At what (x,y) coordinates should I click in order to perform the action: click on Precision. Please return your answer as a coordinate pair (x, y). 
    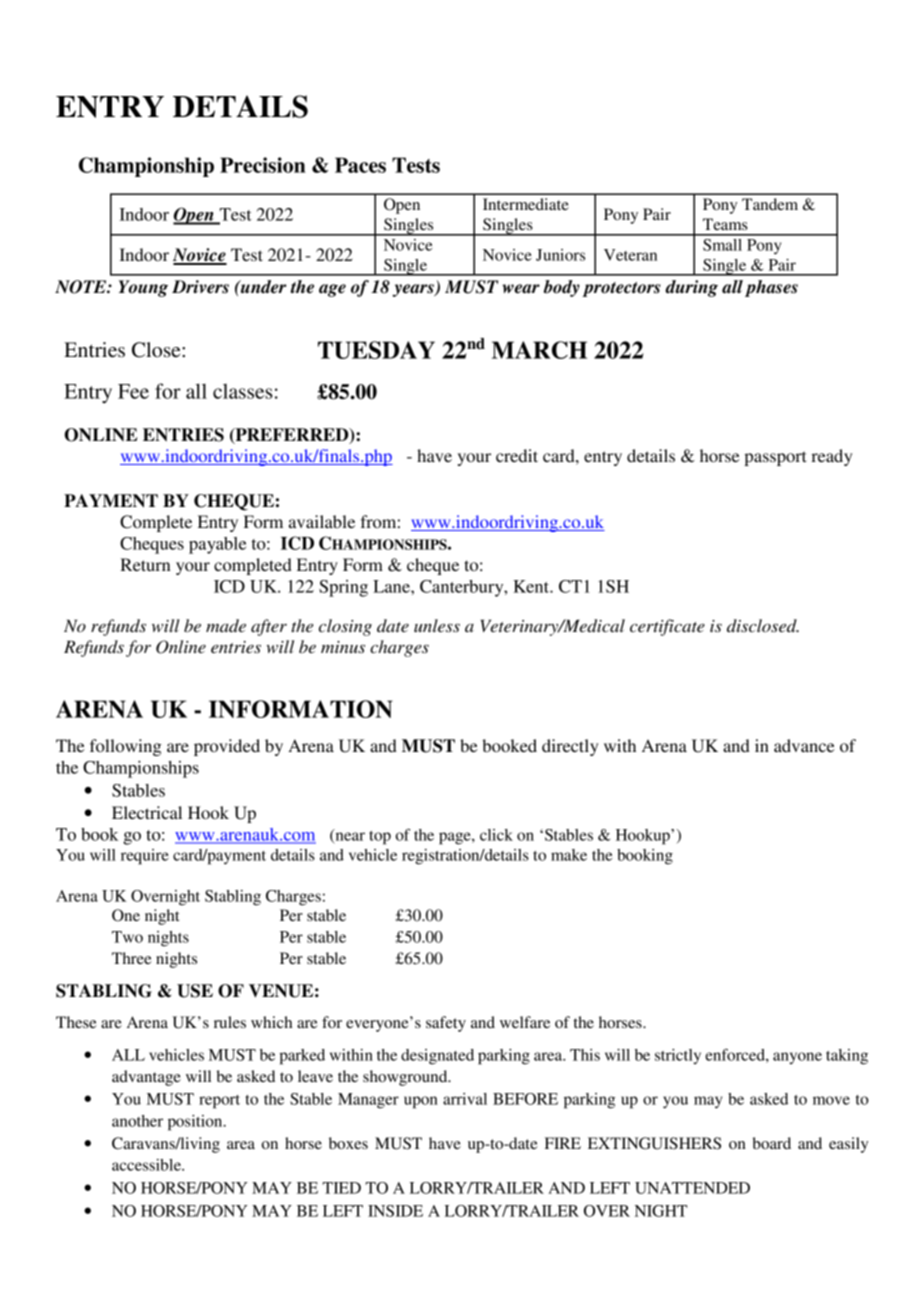
    Looking at the image, I should click on (263, 165).
